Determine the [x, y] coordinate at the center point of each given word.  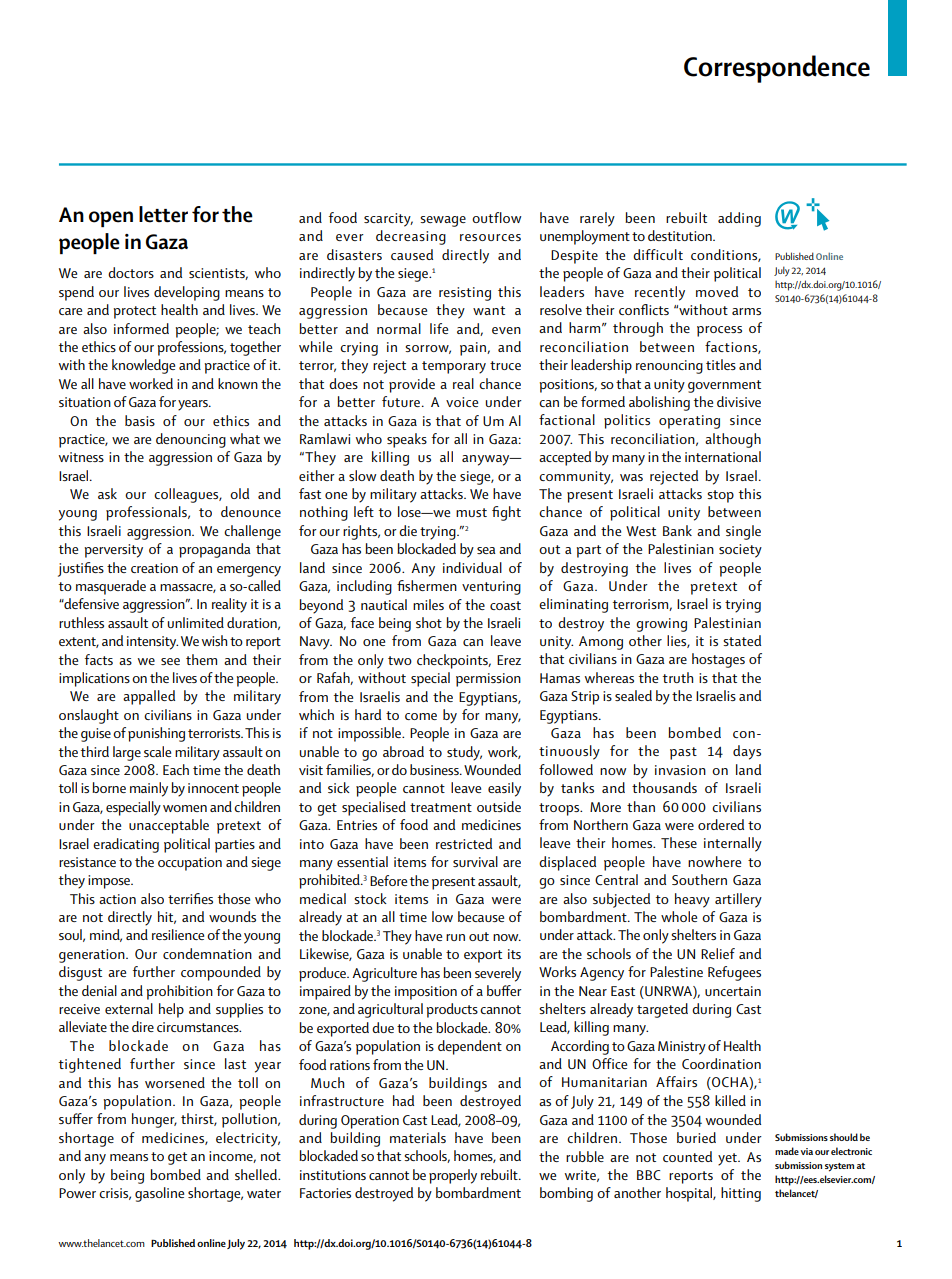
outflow [496, 217]
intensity [152, 643]
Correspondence [777, 69]
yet [728, 1159]
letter [163, 214]
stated [742, 640]
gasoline [159, 1194]
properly [453, 1176]
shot [429, 622]
